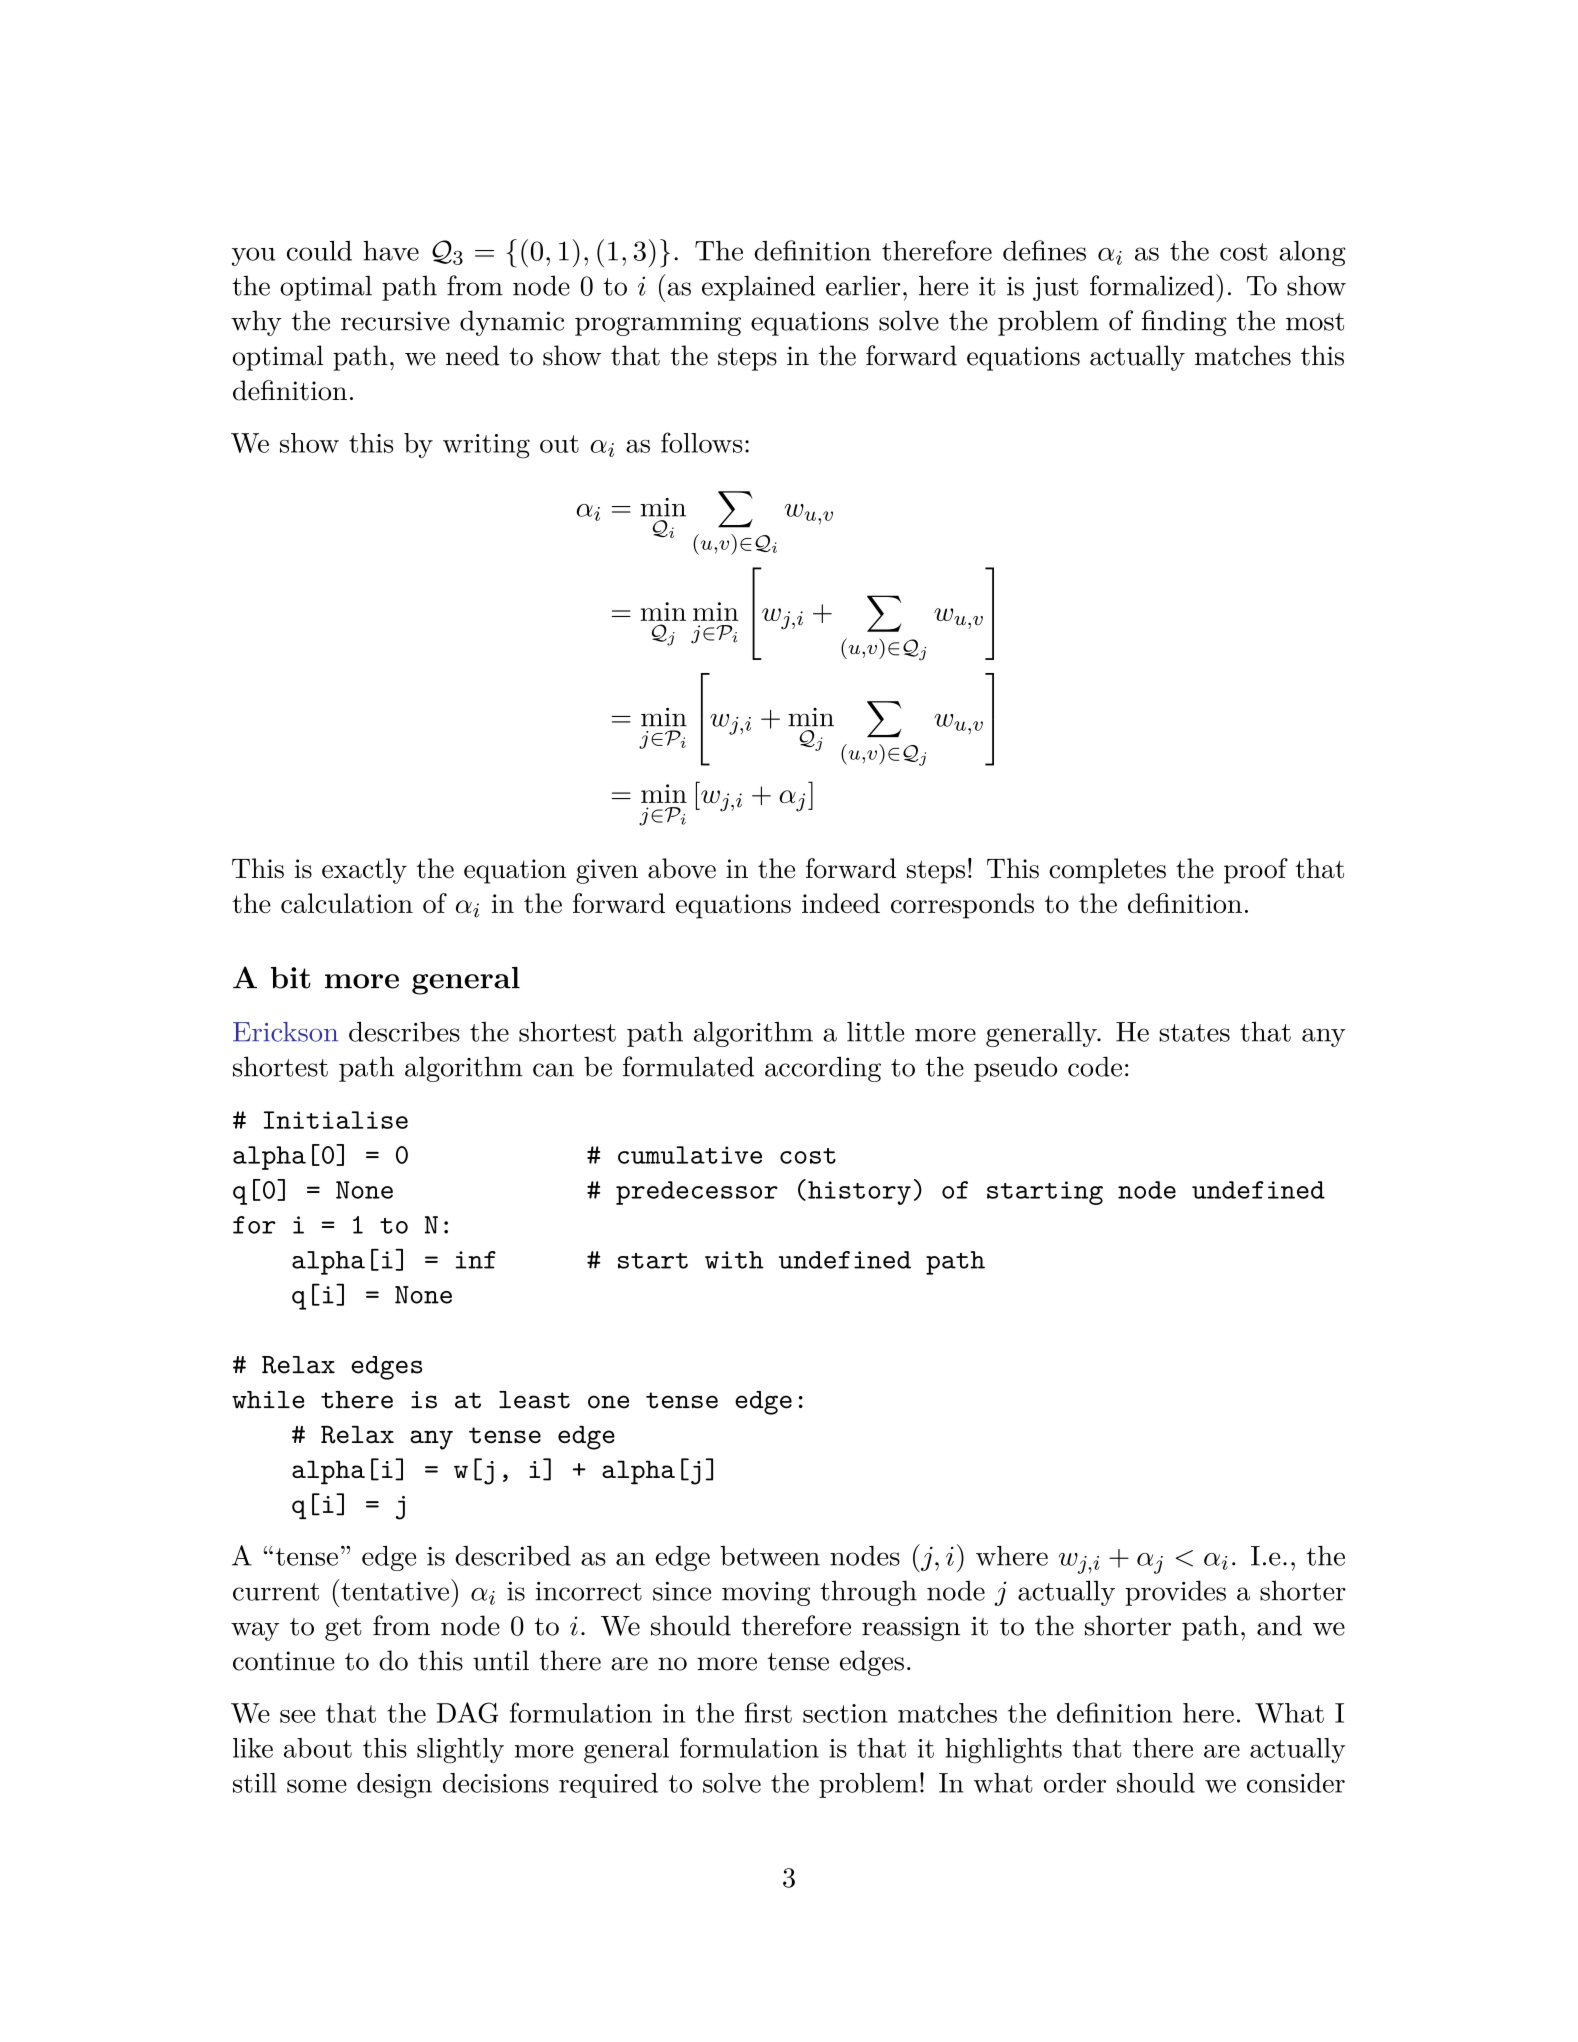  I want to click on according, so click(823, 1069).
